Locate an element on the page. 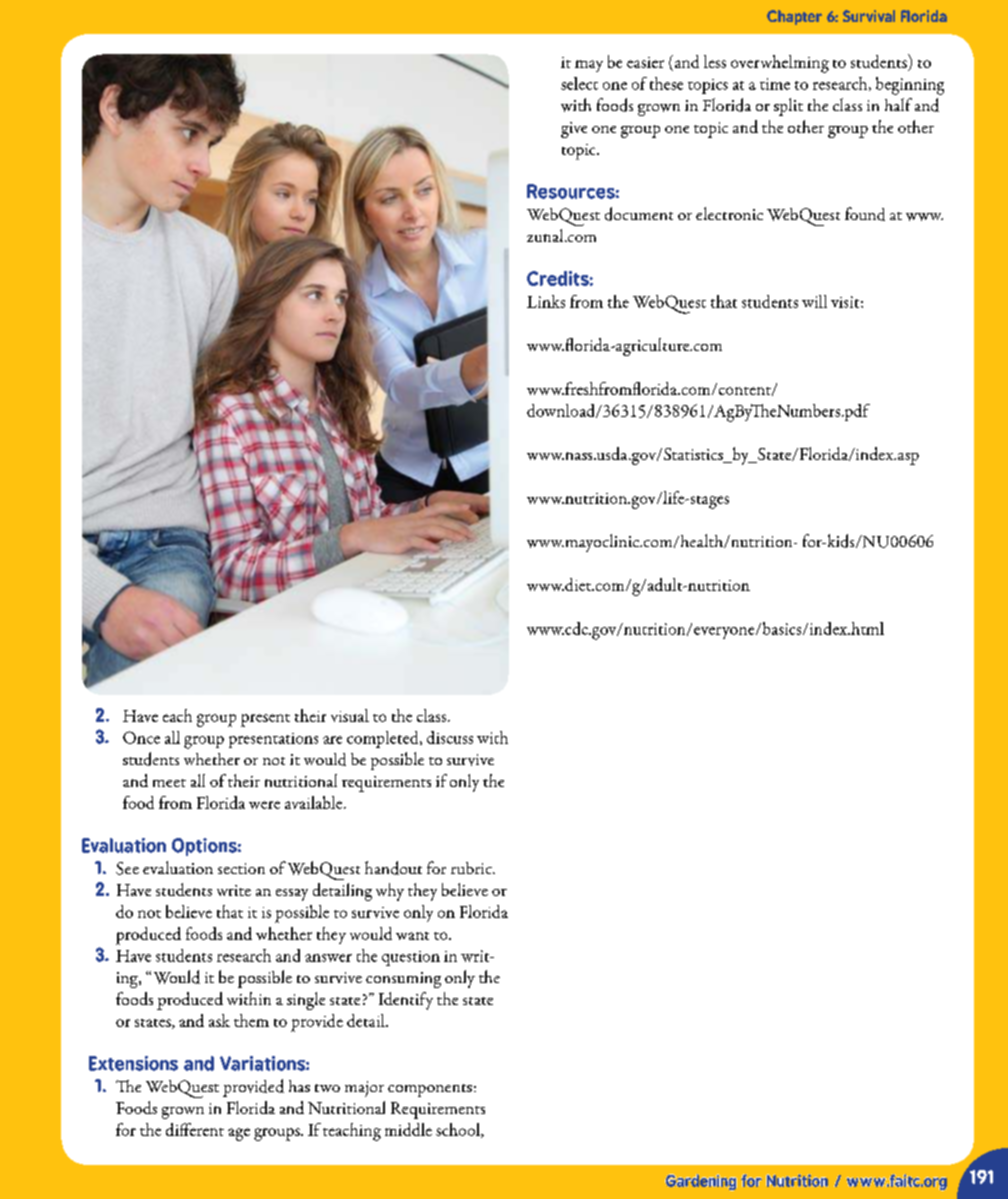 The width and height of the document is (1008, 1199). diferent is located at coordinates (195, 1129).
